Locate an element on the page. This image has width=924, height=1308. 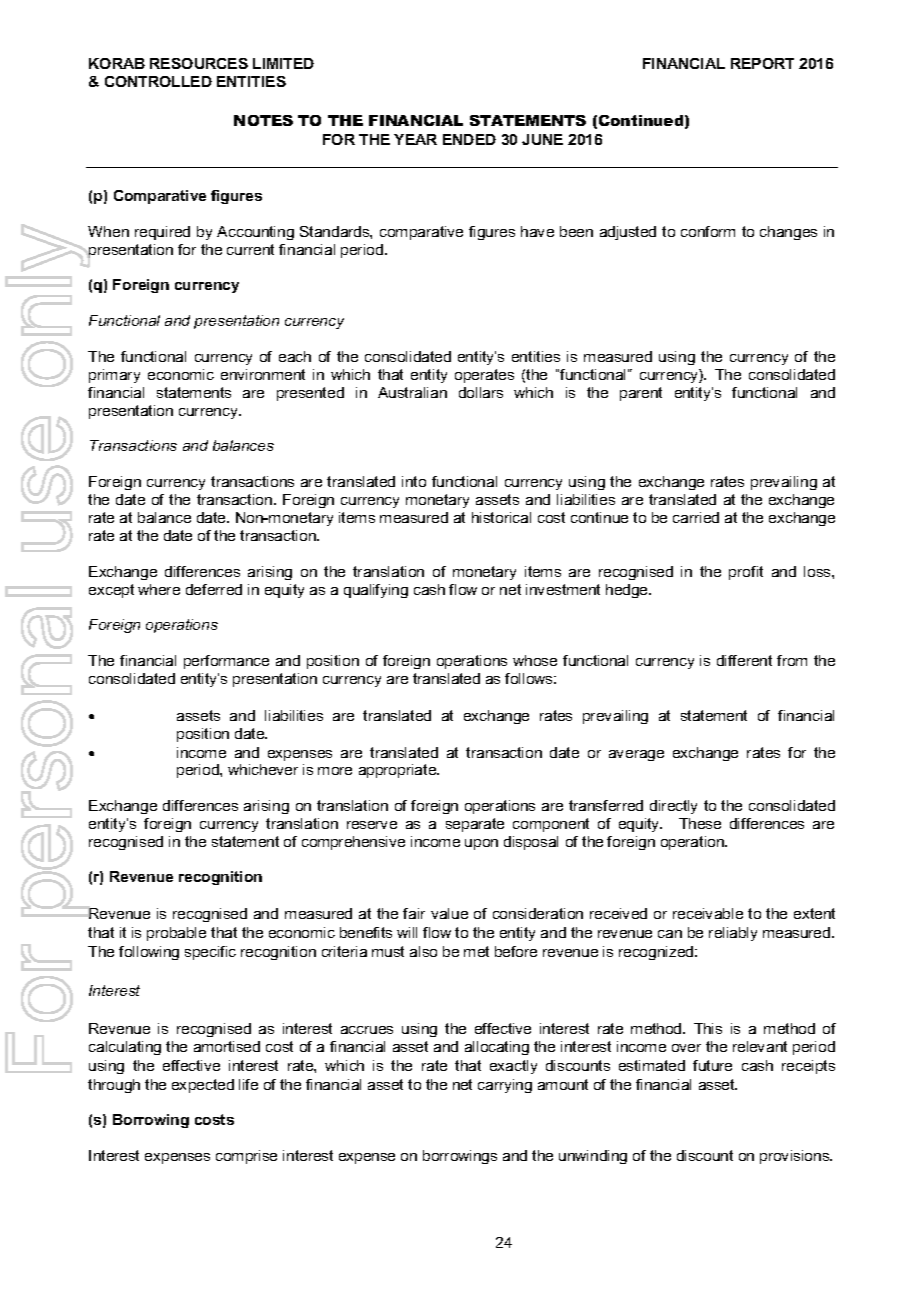
CONTROLLED is located at coordinates (158, 81).
